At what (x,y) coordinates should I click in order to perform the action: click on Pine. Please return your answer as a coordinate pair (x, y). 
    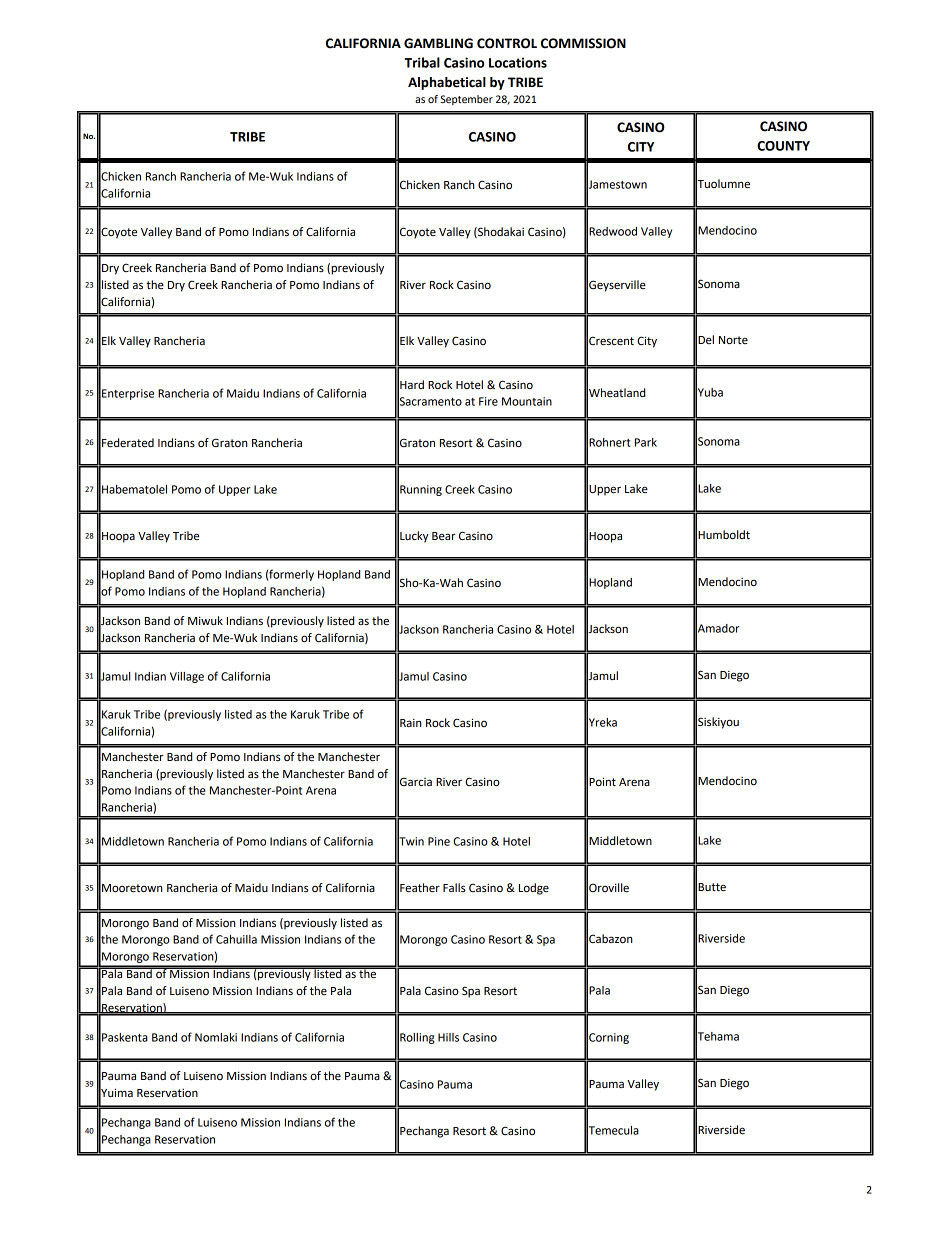
    Looking at the image, I should click on (439, 841).
